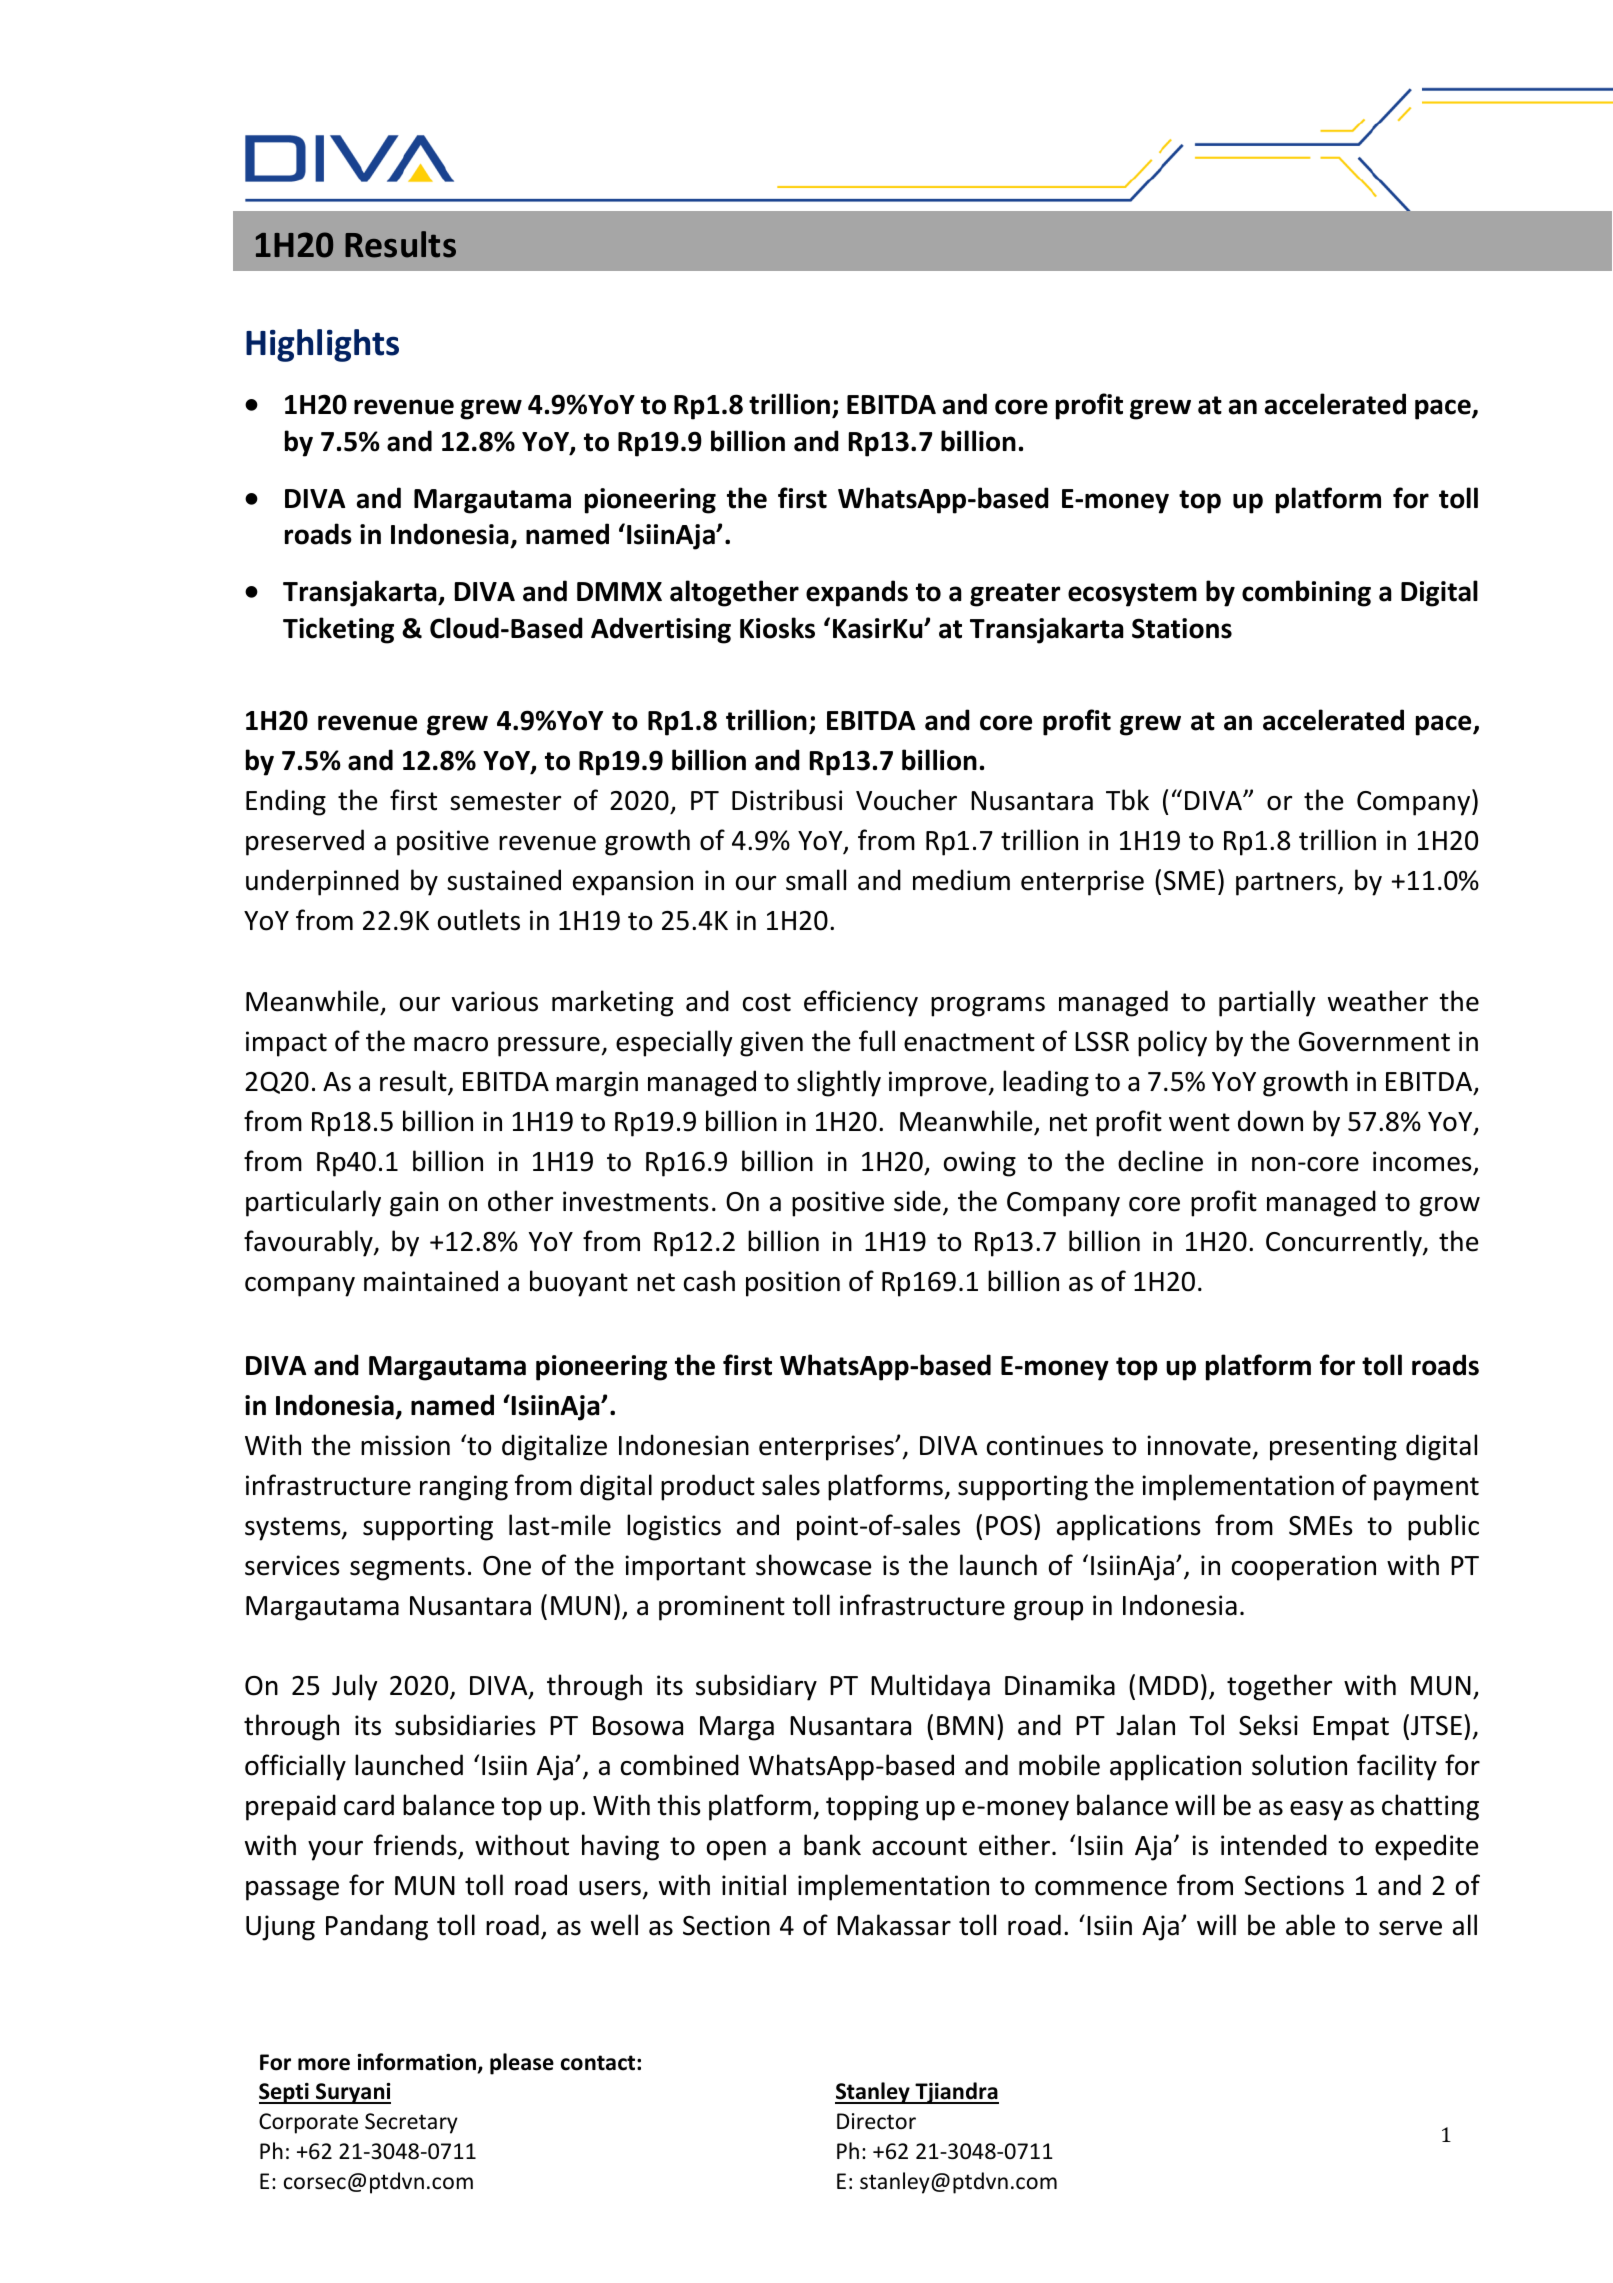  Describe the element at coordinates (464, 1488) in the screenshot. I see `ranging` at that location.
